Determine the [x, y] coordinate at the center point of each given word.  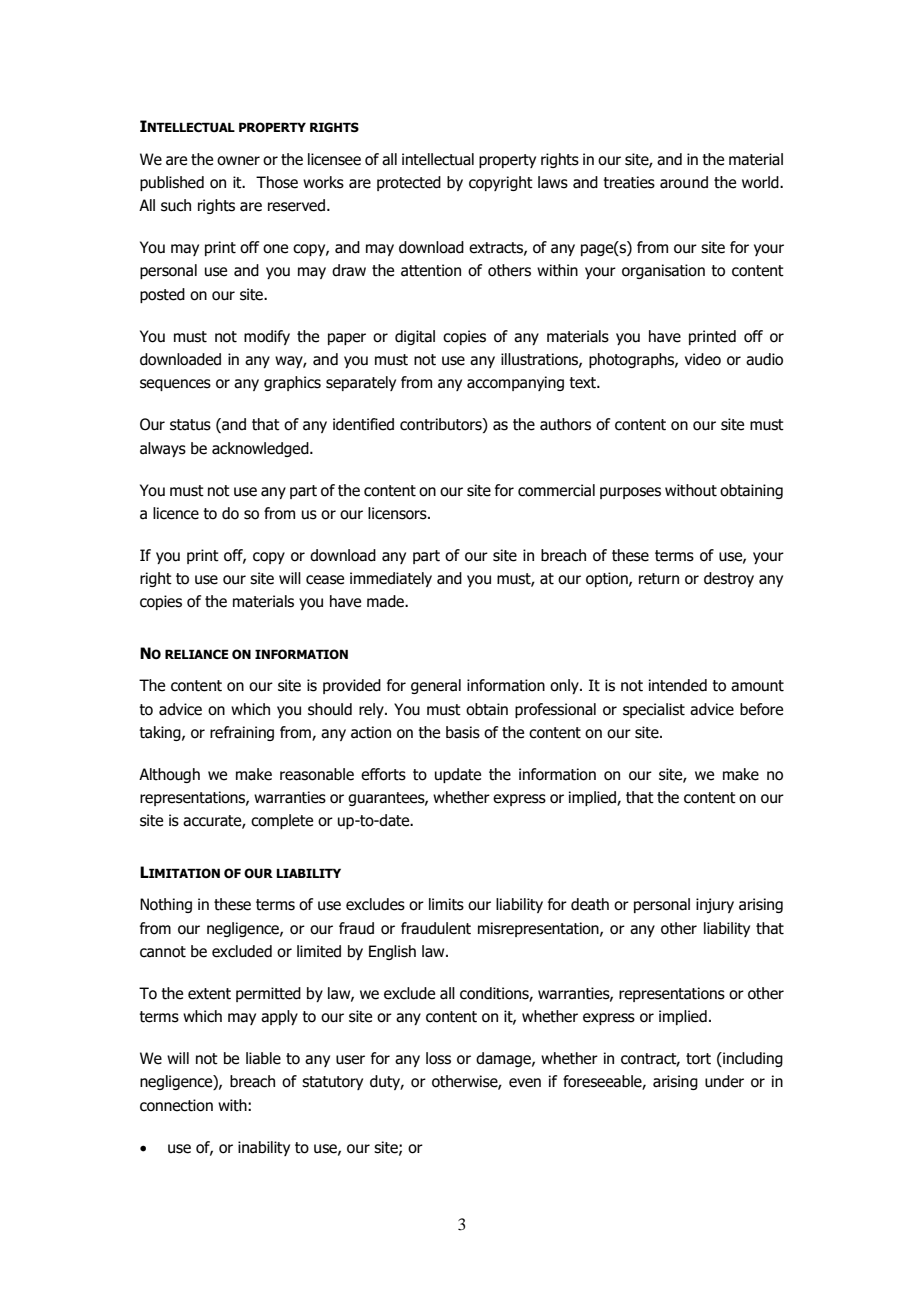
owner [238, 161]
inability [264, 1148]
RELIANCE [197, 654]
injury [715, 905]
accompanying [515, 383]
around [684, 182]
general [436, 686]
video [703, 359]
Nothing [166, 905]
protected [409, 183]
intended [678, 685]
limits [446, 904]
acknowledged [261, 449]
